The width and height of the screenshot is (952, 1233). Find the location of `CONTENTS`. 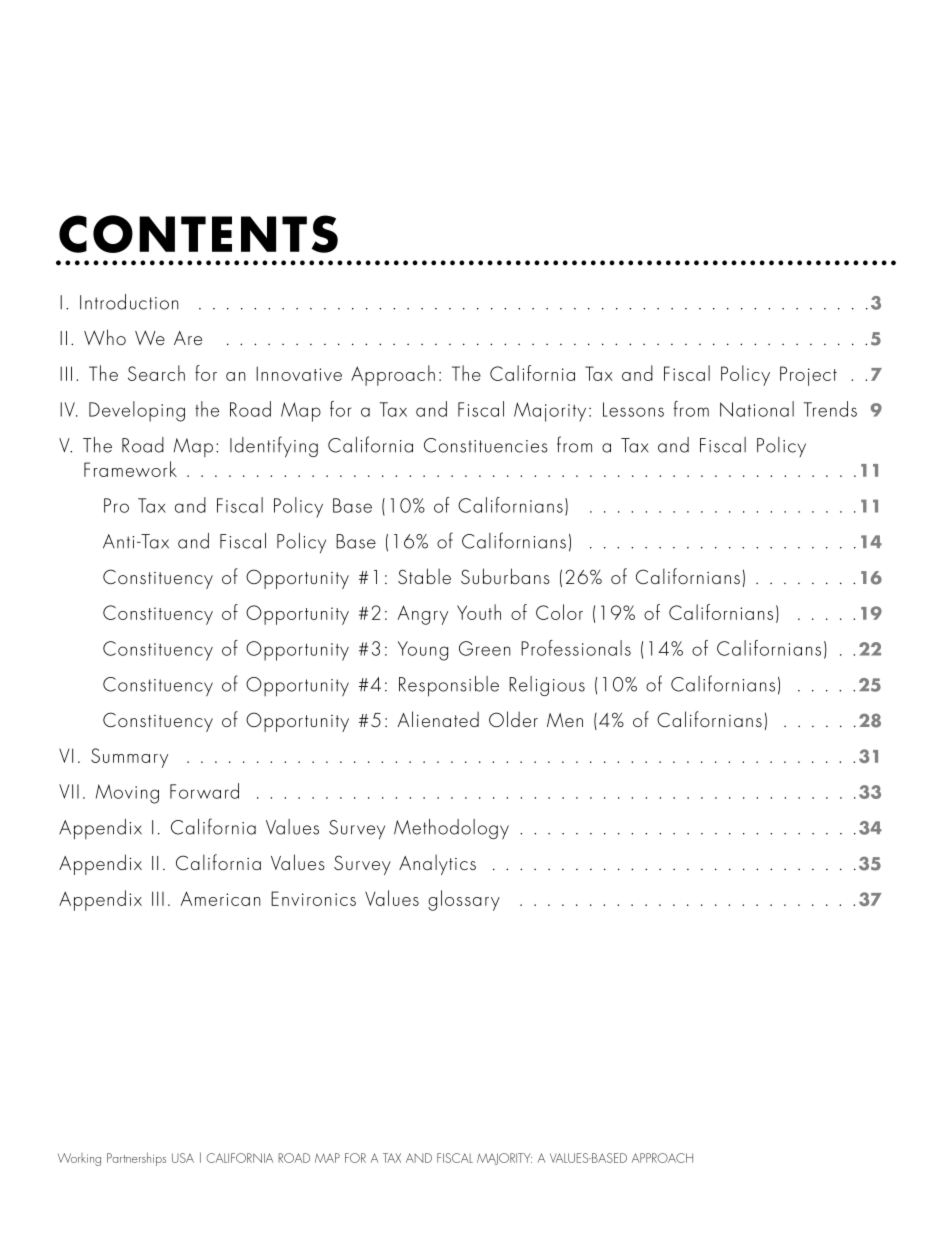

CONTENTS is located at coordinates (198, 234).
